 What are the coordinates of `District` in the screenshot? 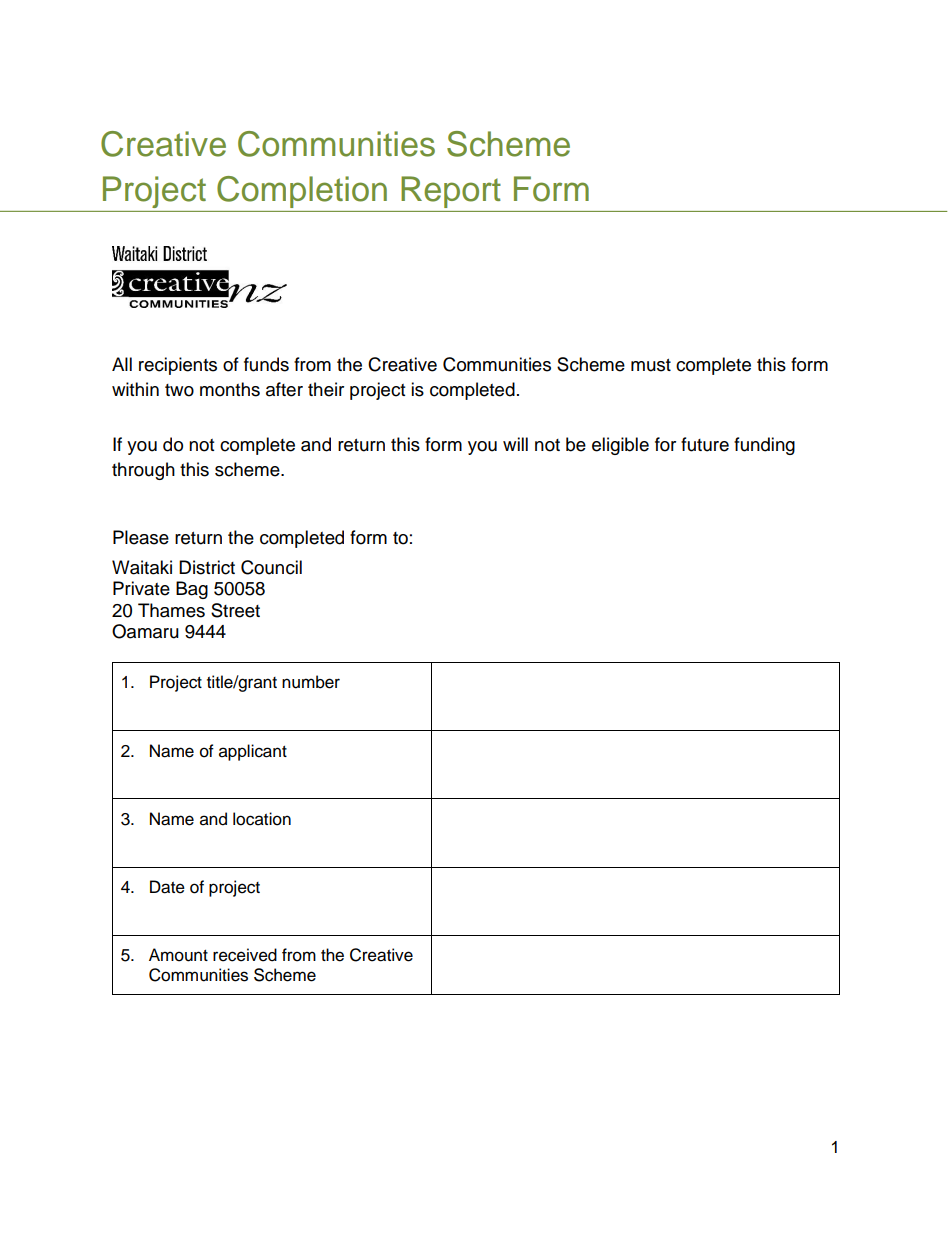 It's located at (207, 567).
